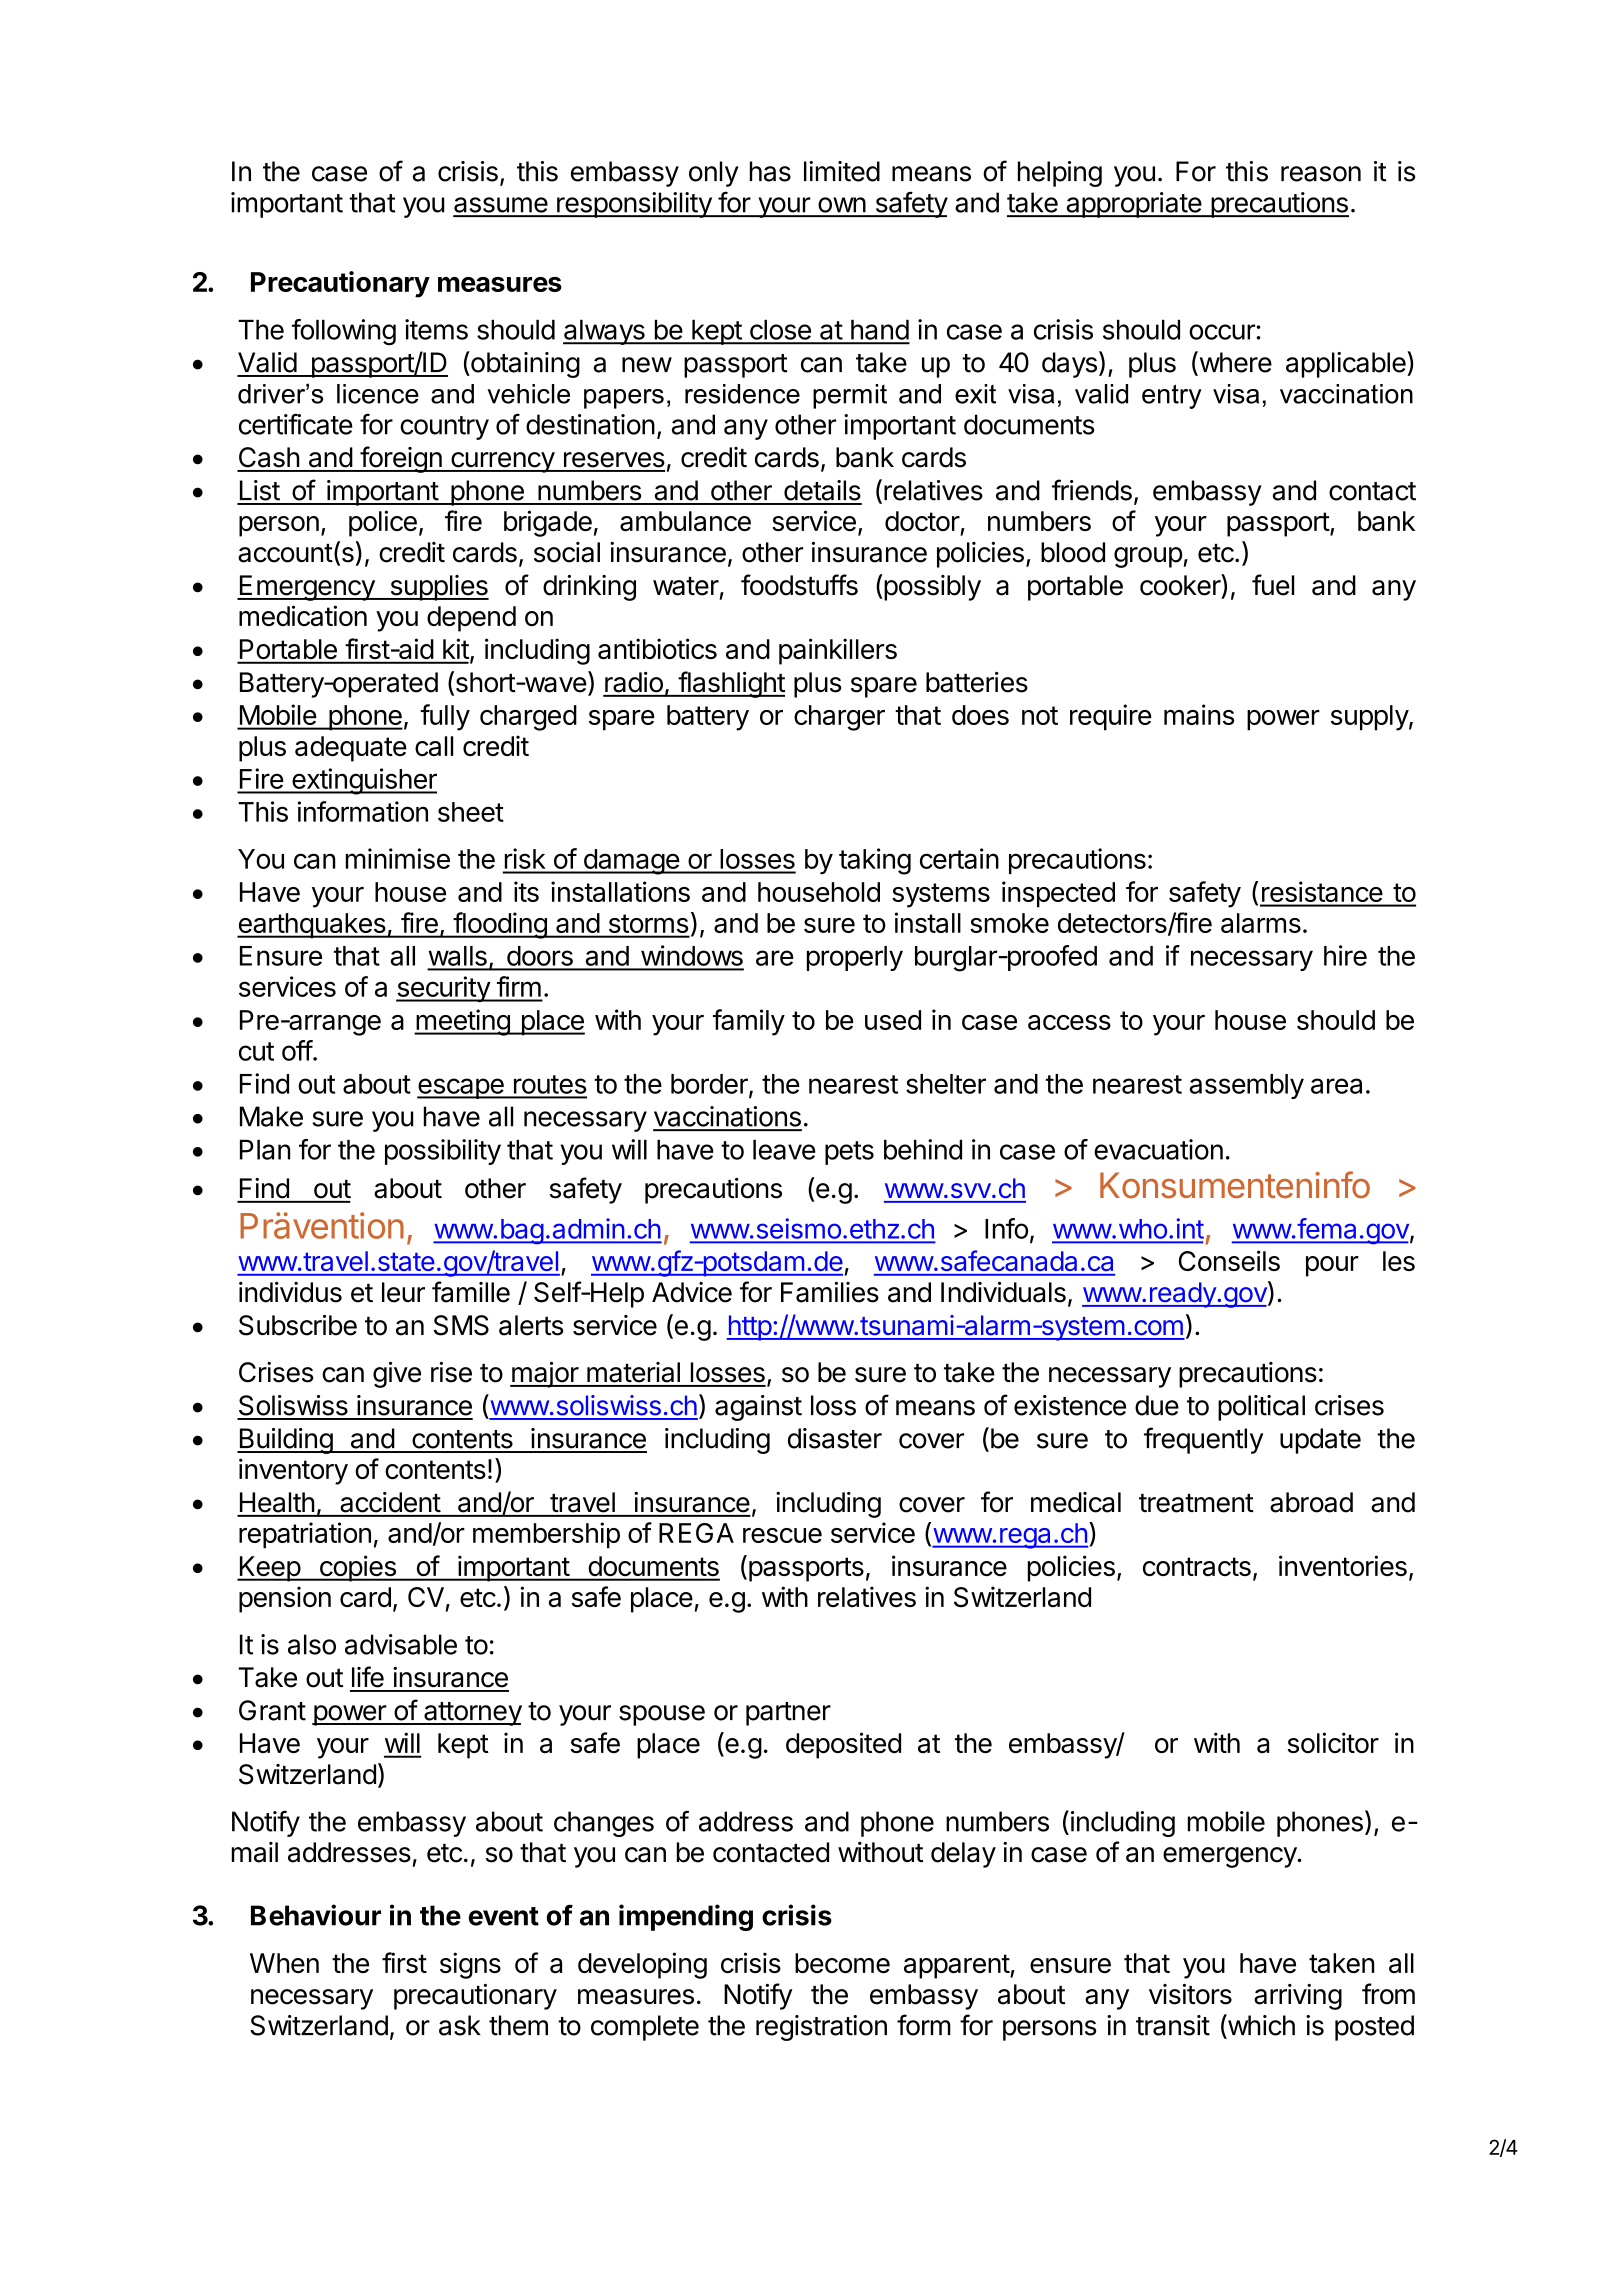 Image resolution: width=1607 pixels, height=2274 pixels. Describe the element at coordinates (1321, 174) in the screenshot. I see `reason` at that location.
